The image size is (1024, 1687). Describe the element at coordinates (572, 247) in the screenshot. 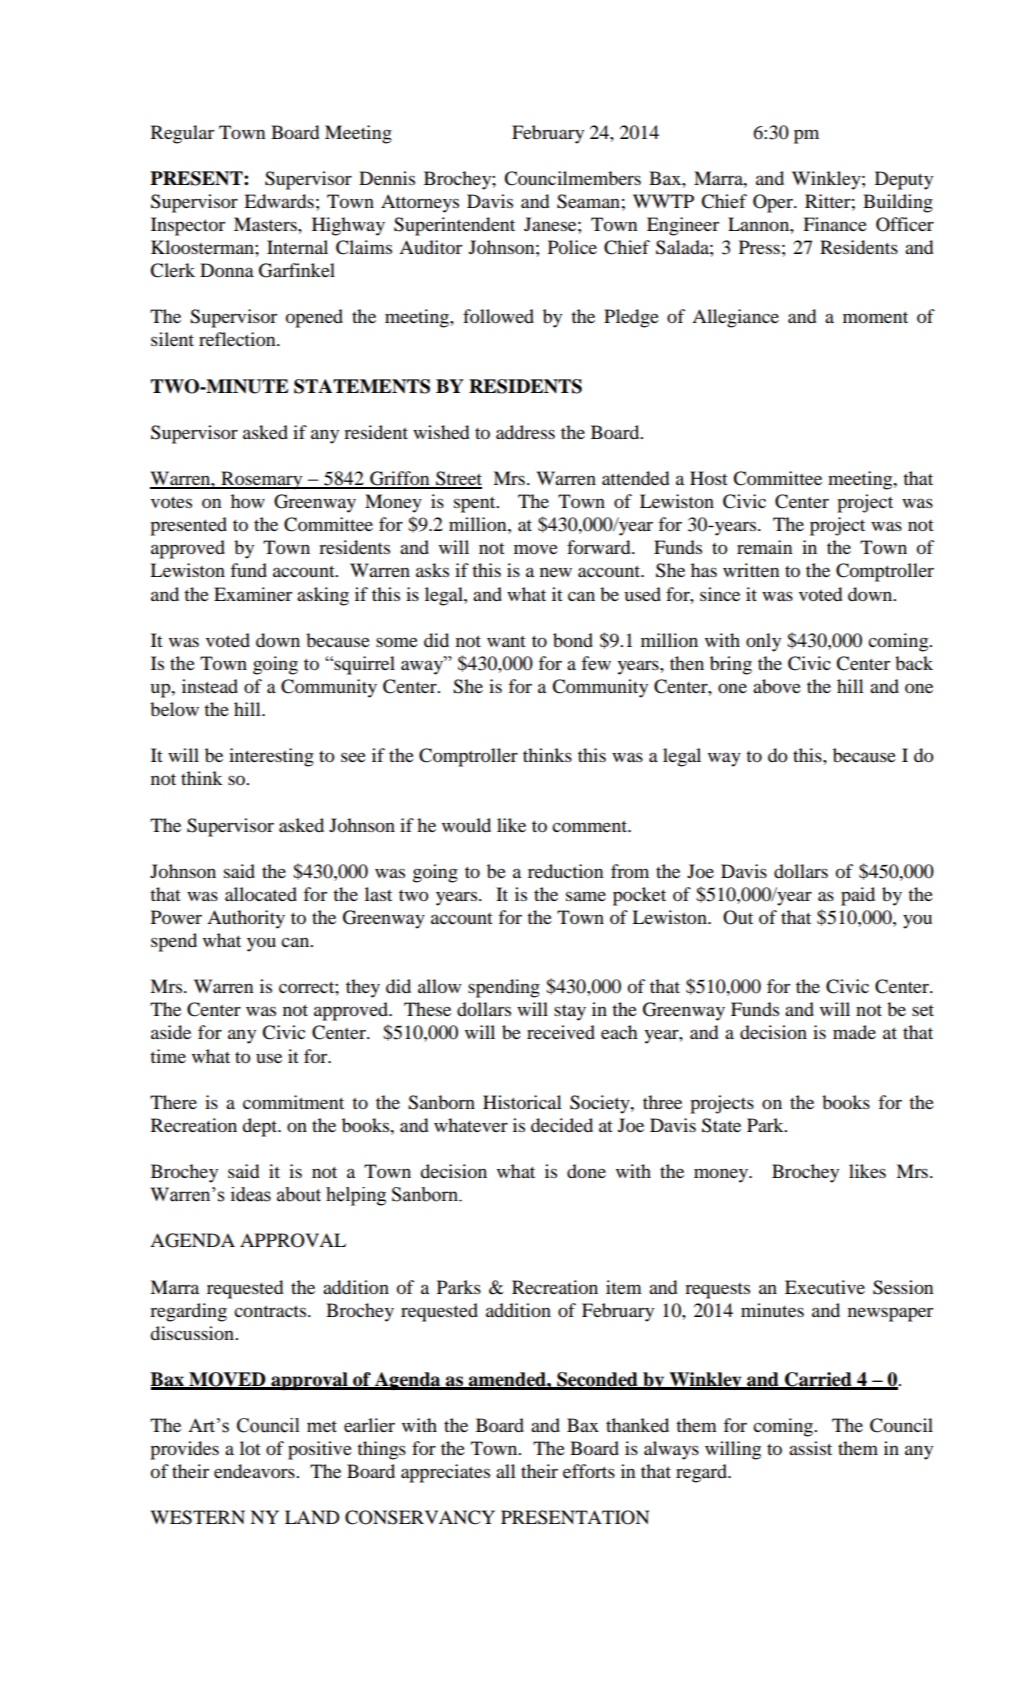

I see `Police` at that location.
